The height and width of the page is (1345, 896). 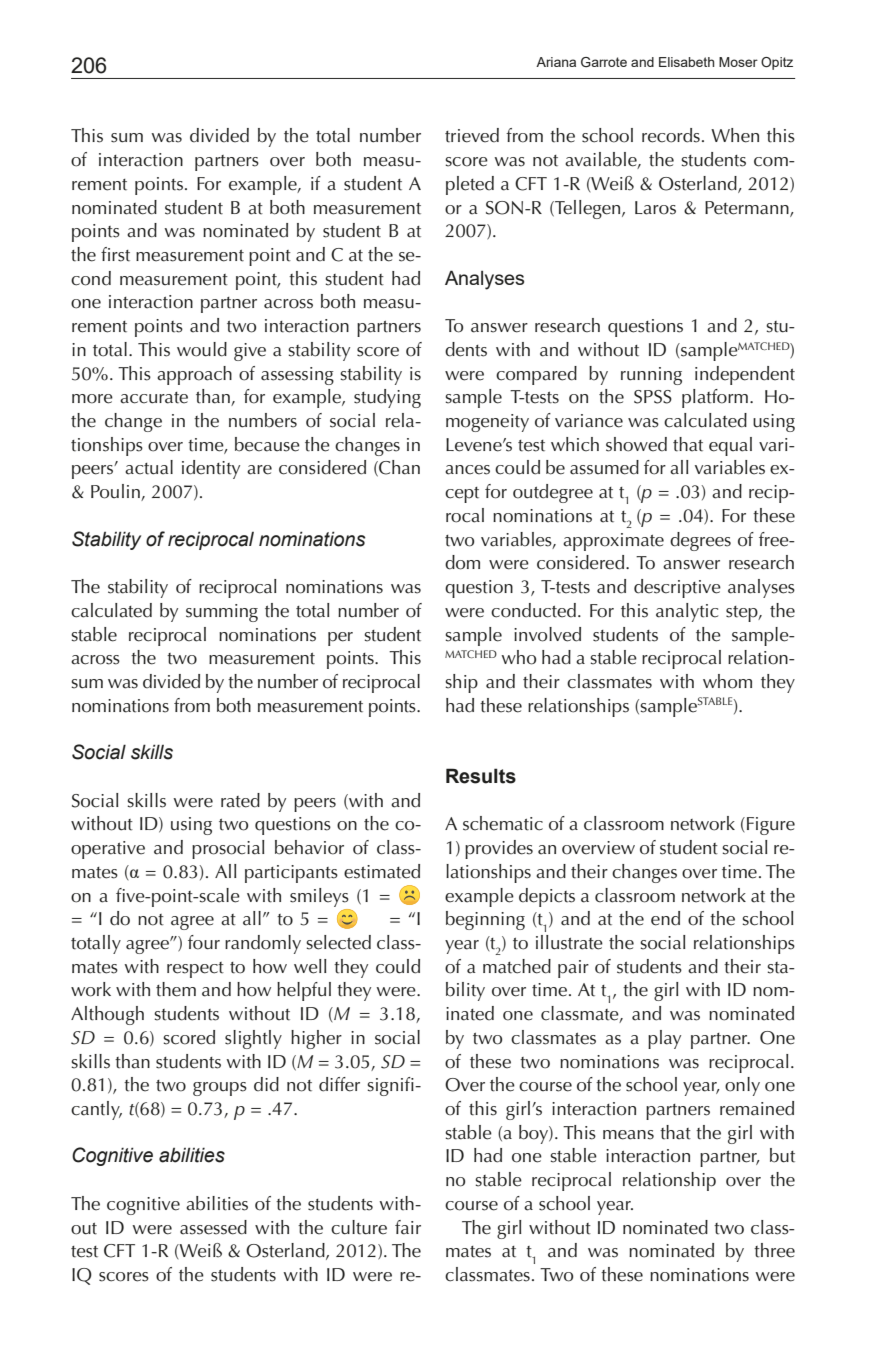 I want to click on first, so click(x=115, y=254).
